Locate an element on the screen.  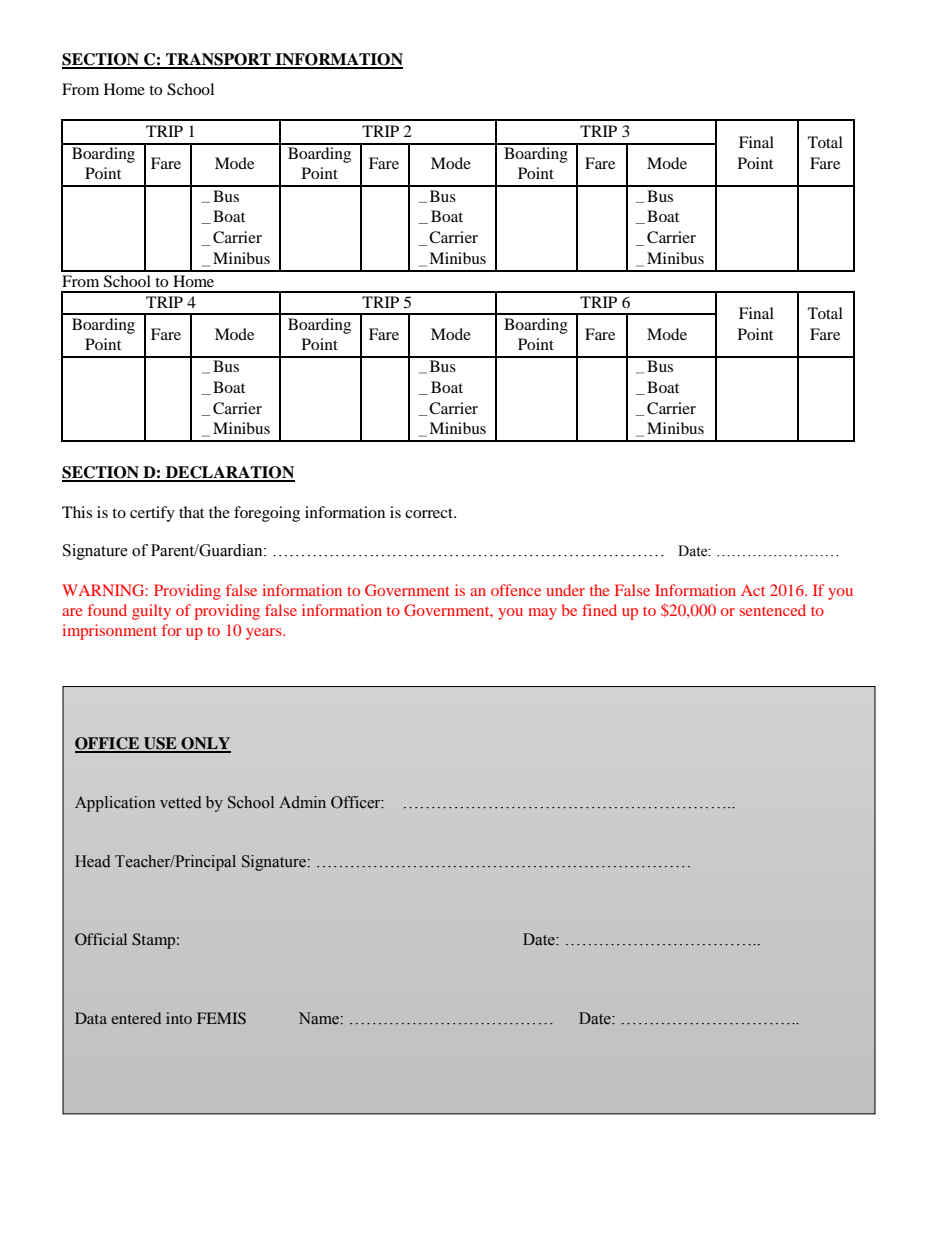
certify is located at coordinates (152, 514).
